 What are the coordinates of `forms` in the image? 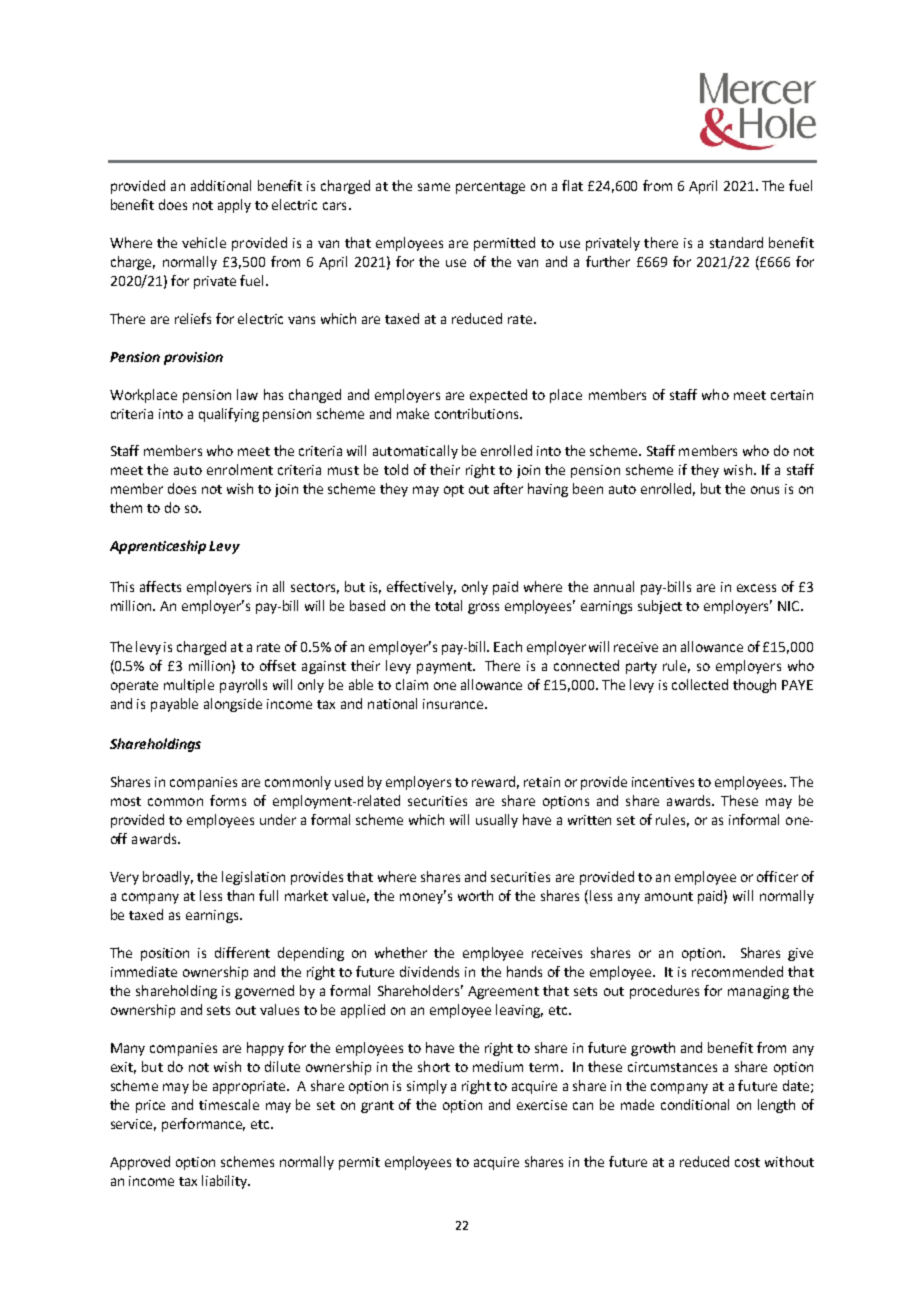 It's located at (228, 800).
